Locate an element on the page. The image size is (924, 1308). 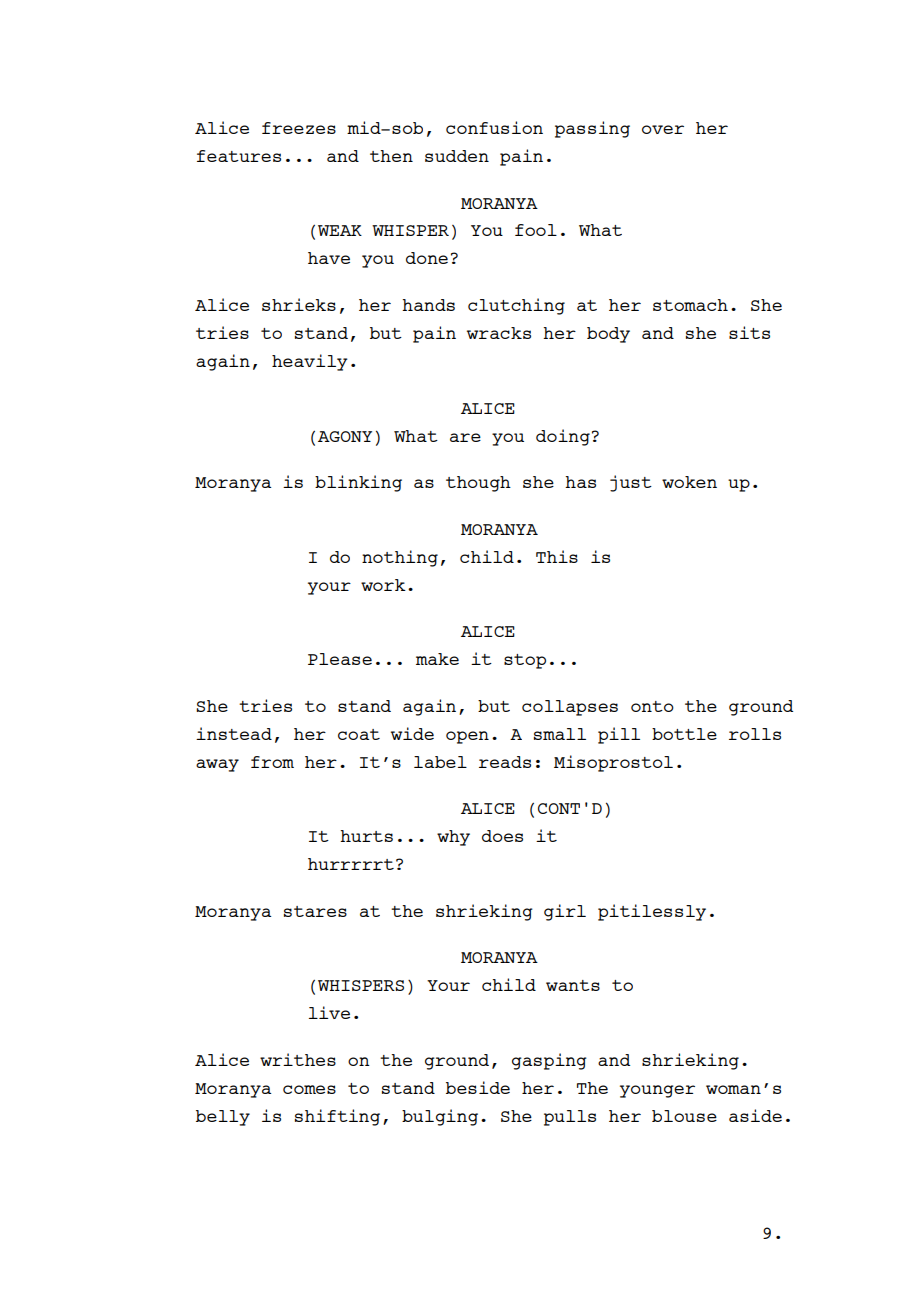
sudden is located at coordinates (457, 156).
